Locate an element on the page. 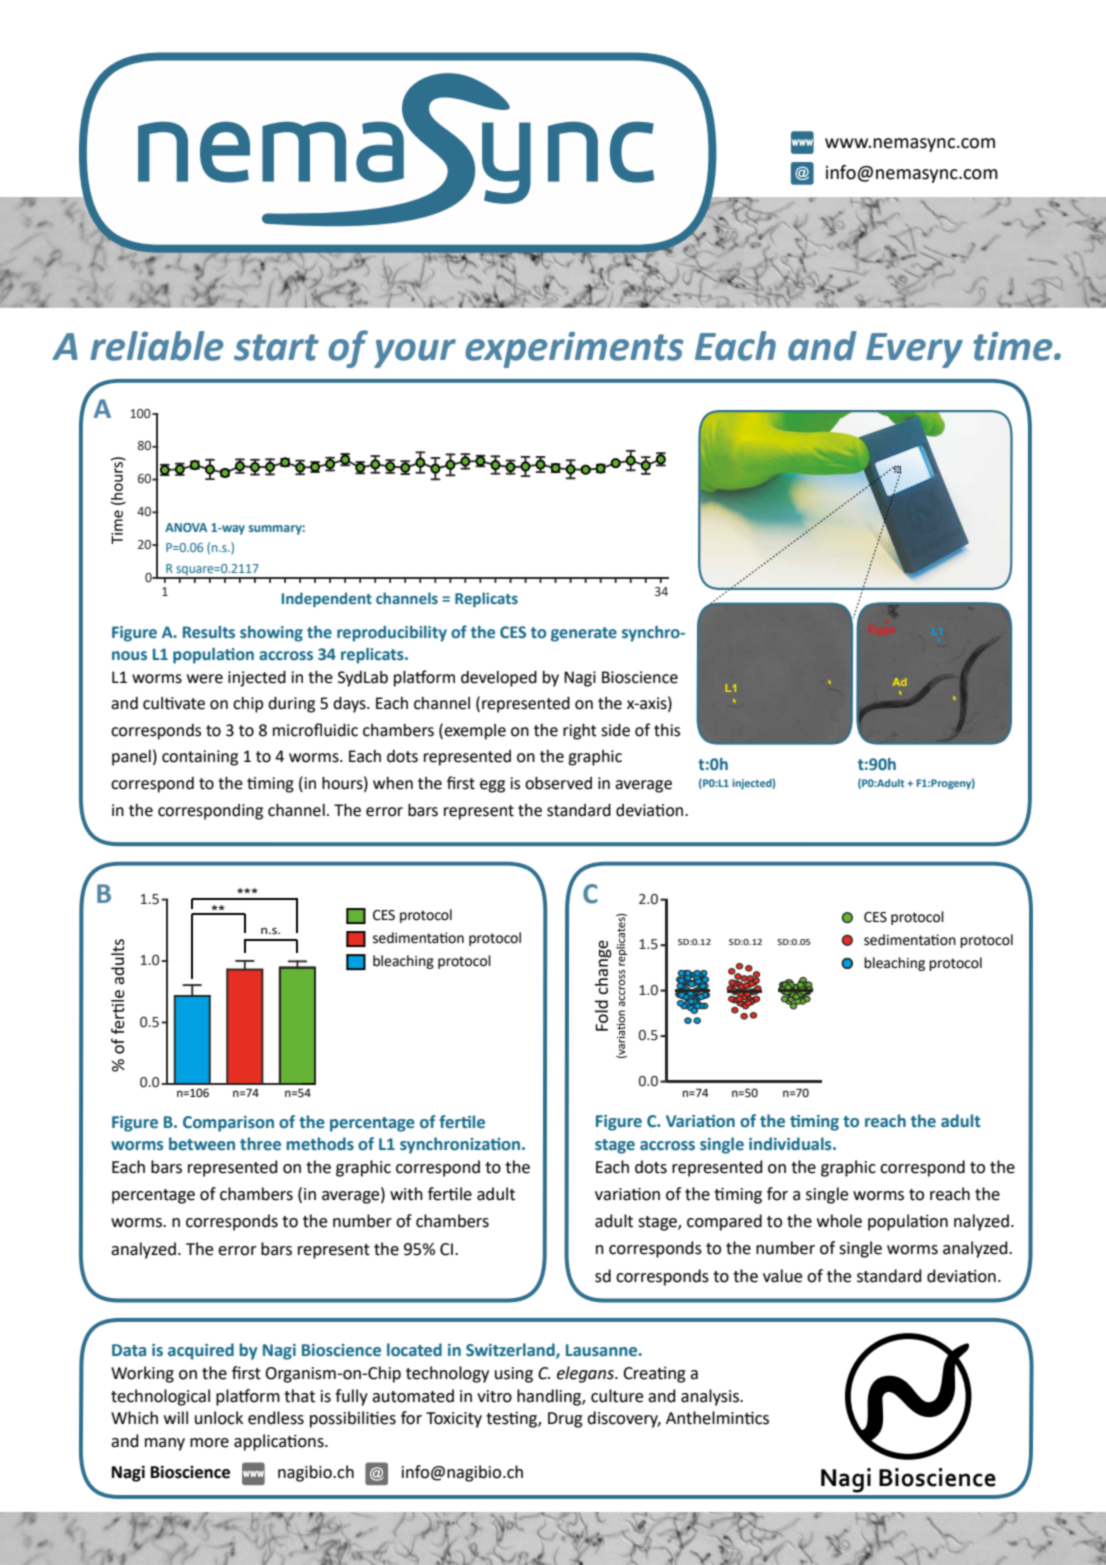 The width and height of the document is (1106, 1565). start is located at coordinates (276, 347).
